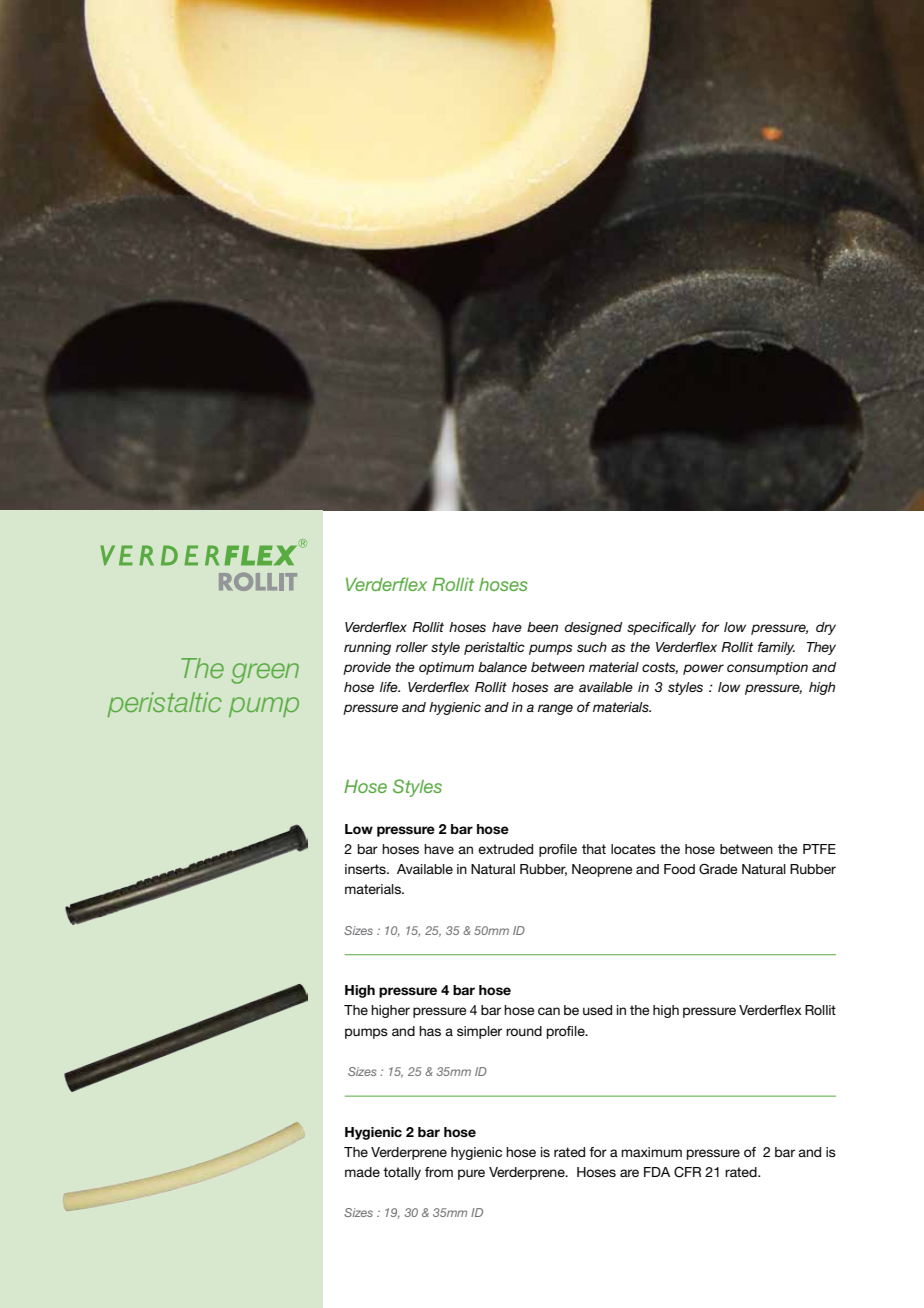 This image has height=1308, width=924. What do you see at coordinates (505, 849) in the image?
I see `extruded` at bounding box center [505, 849].
